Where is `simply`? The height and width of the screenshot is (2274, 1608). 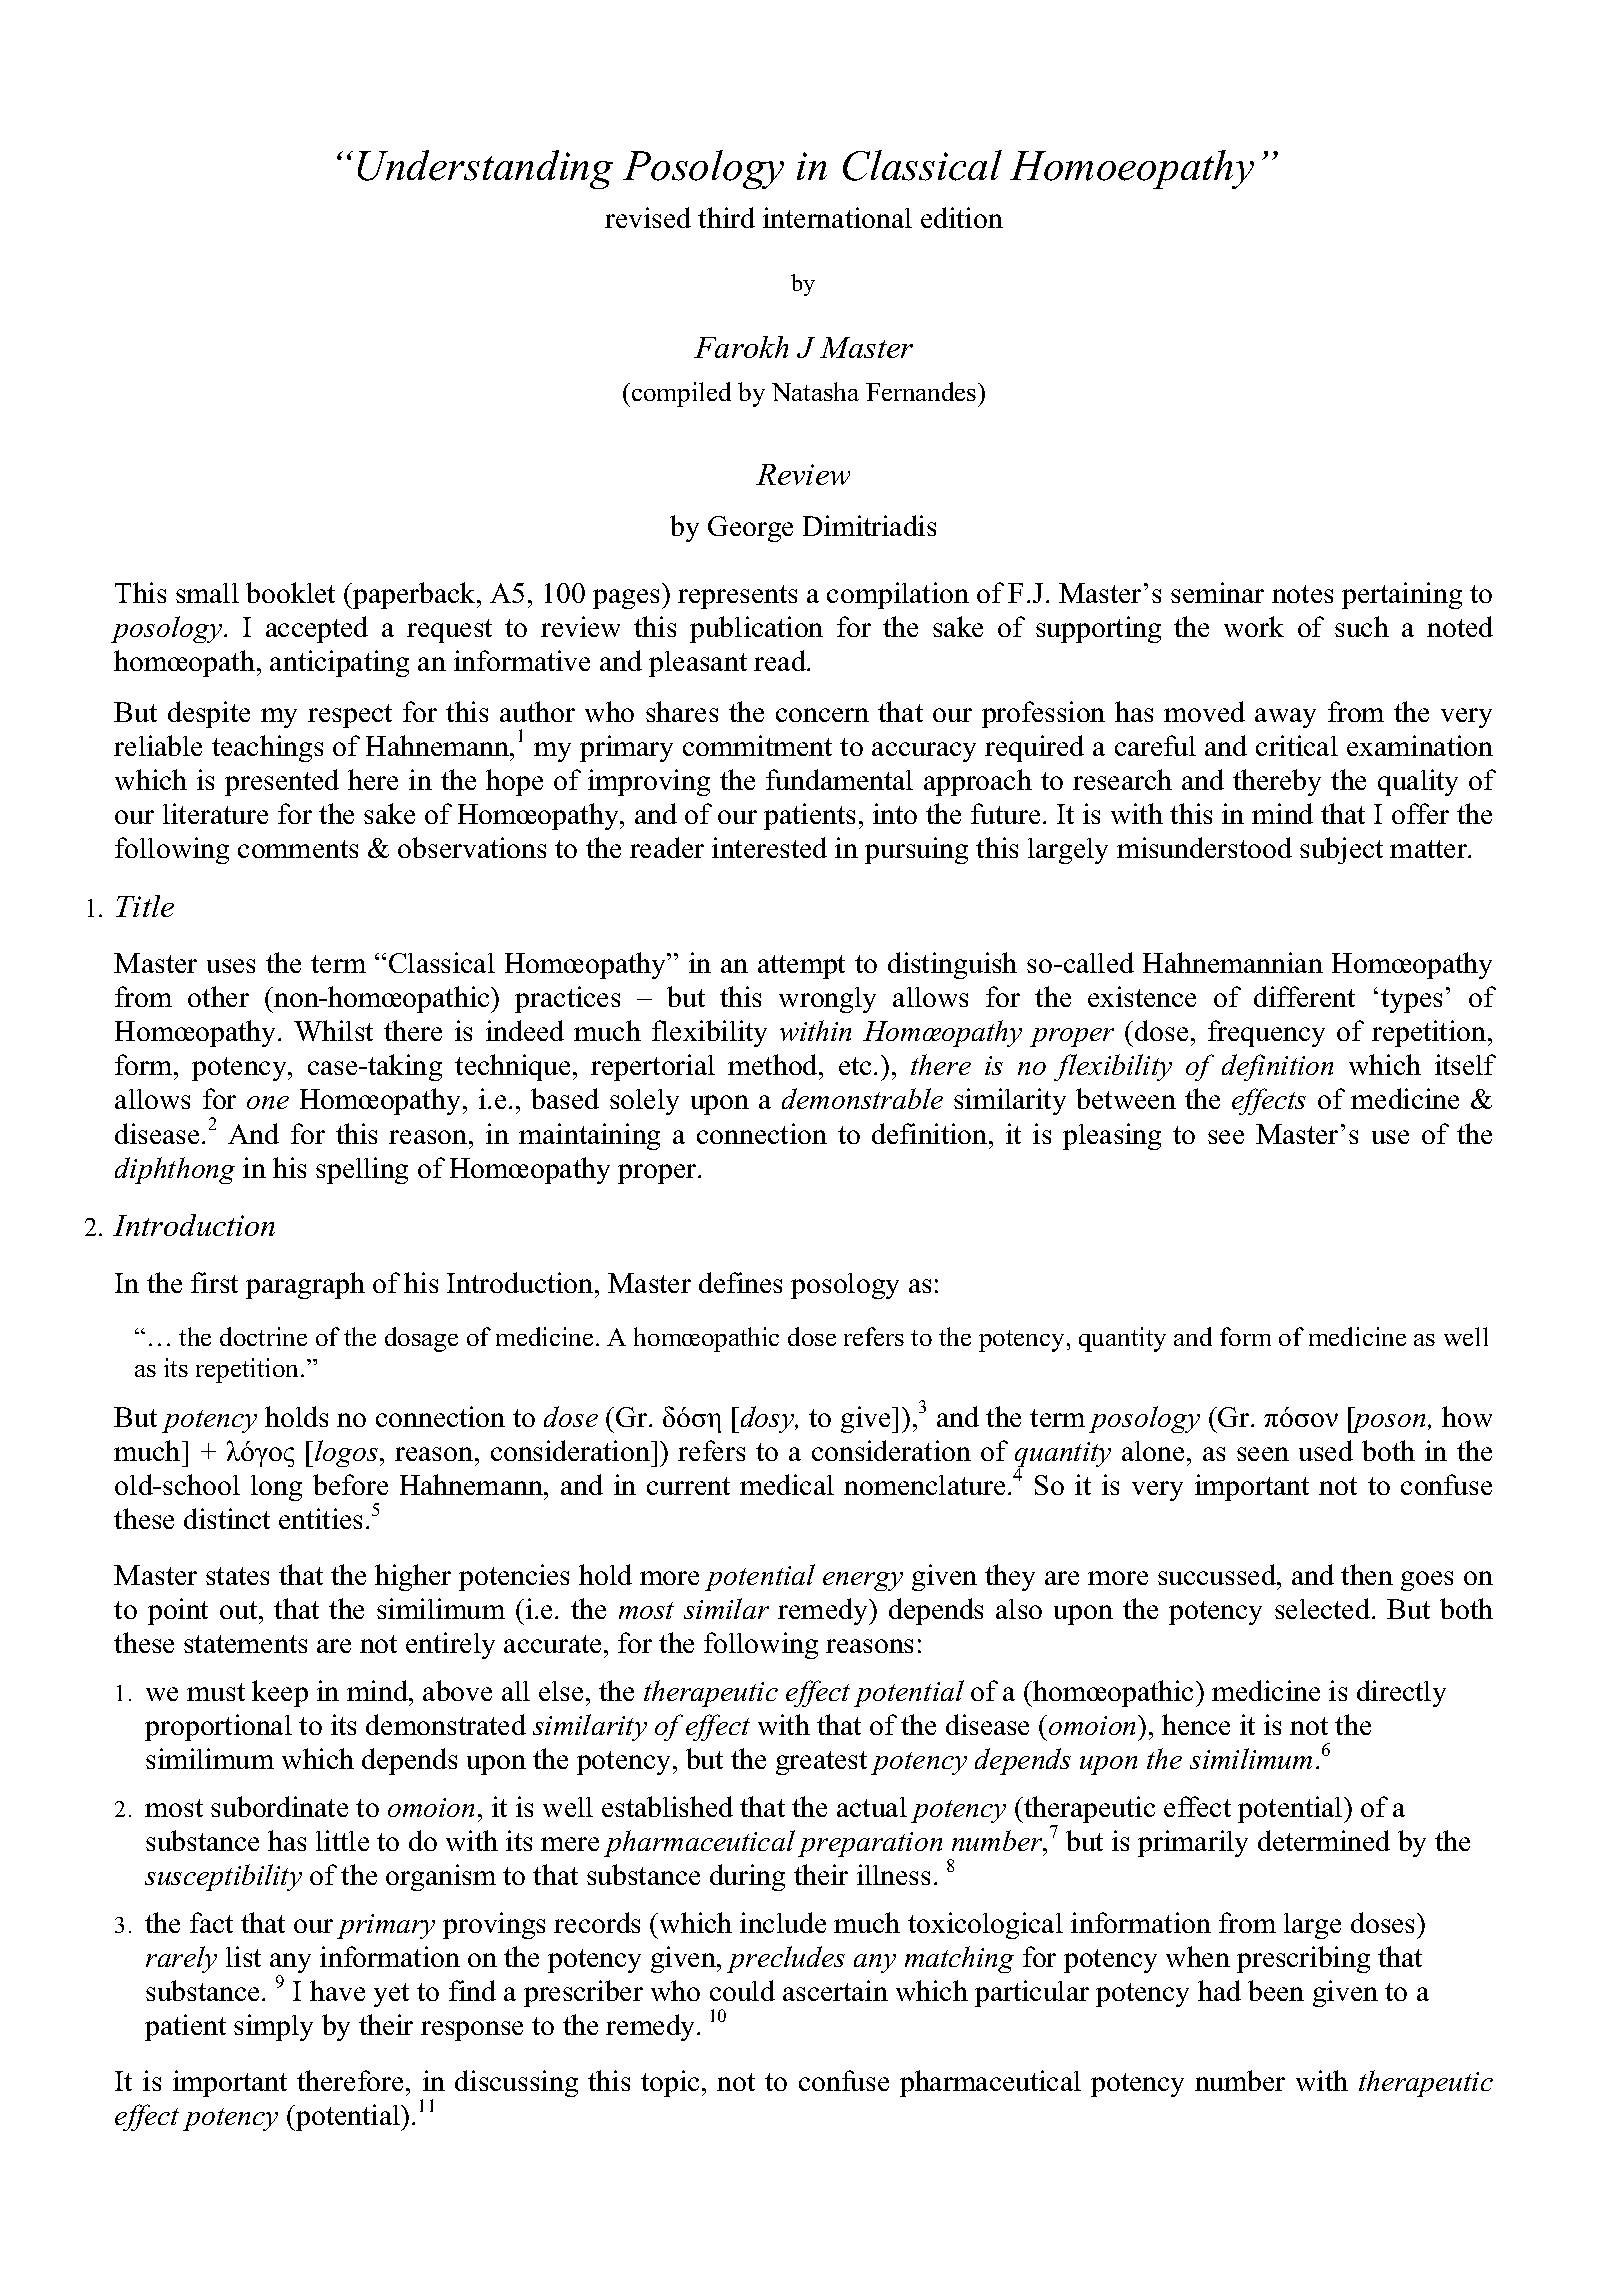
simply is located at coordinates (273, 2027).
